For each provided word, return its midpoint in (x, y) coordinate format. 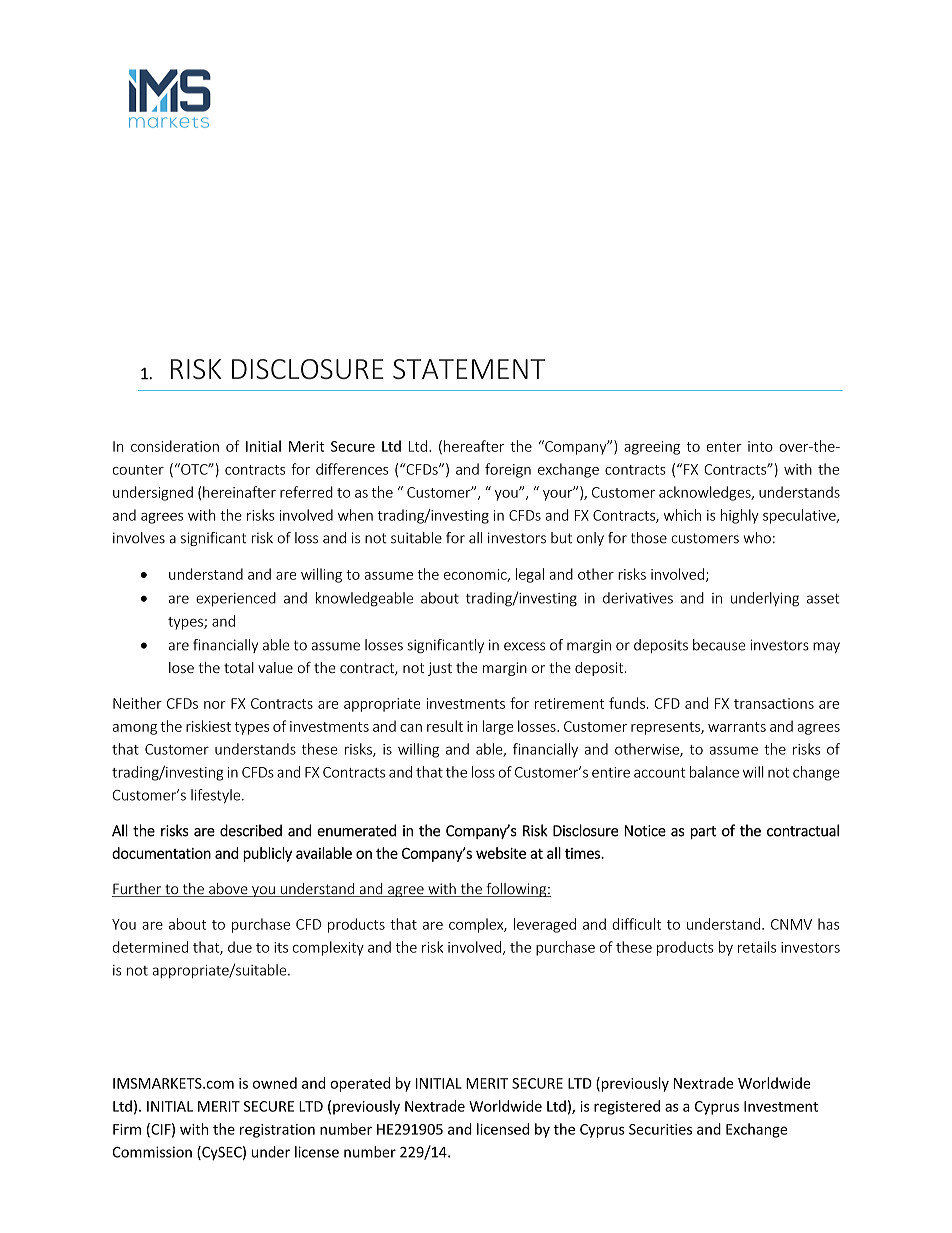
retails (757, 947)
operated (360, 1084)
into (760, 446)
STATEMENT (469, 369)
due (240, 947)
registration (277, 1131)
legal (530, 575)
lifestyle (217, 796)
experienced (236, 599)
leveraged (545, 925)
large (498, 727)
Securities (660, 1129)
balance (714, 772)
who (757, 538)
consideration (175, 446)
